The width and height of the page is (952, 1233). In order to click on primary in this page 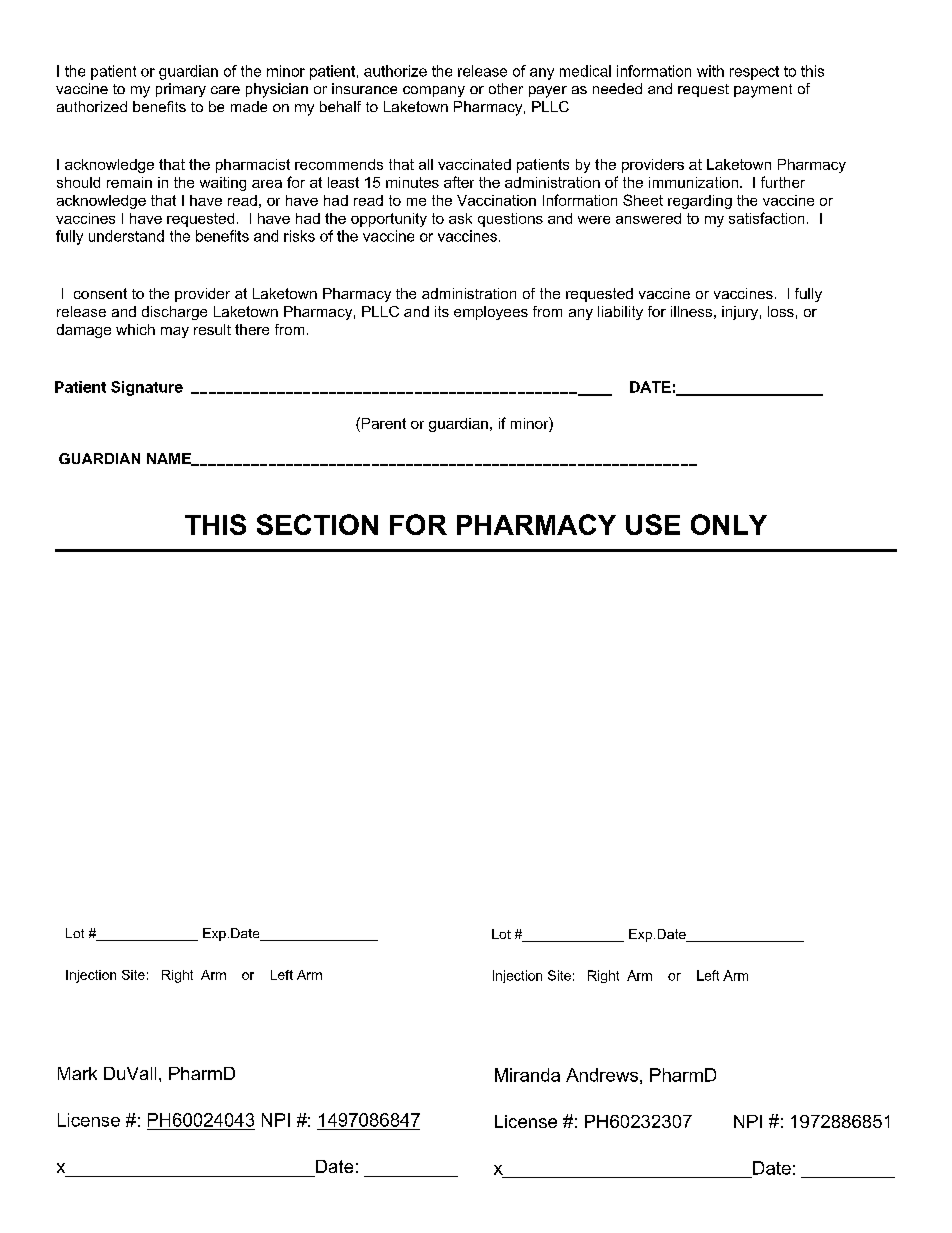, I will do `click(181, 90)`.
